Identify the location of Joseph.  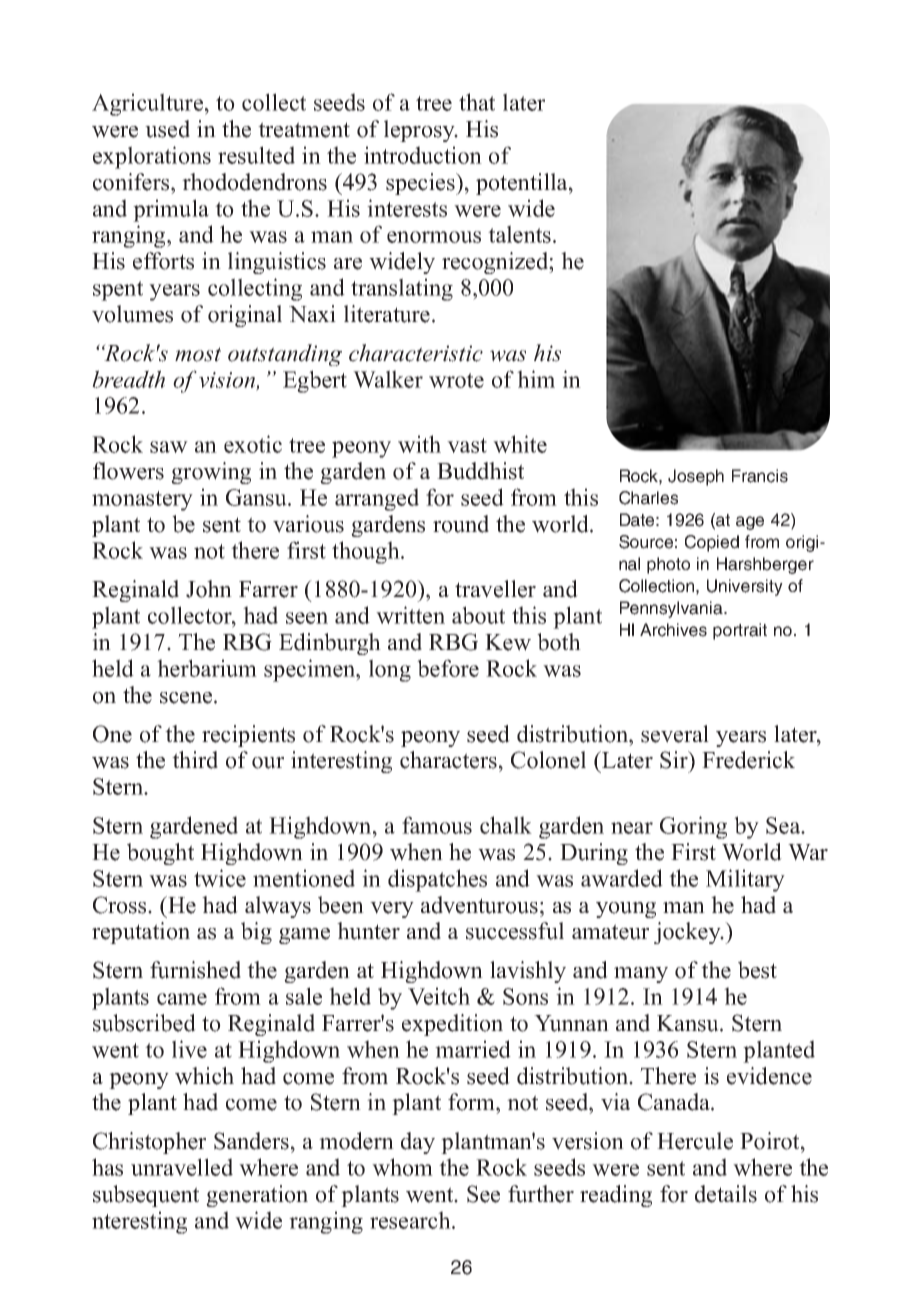
(696, 477).
